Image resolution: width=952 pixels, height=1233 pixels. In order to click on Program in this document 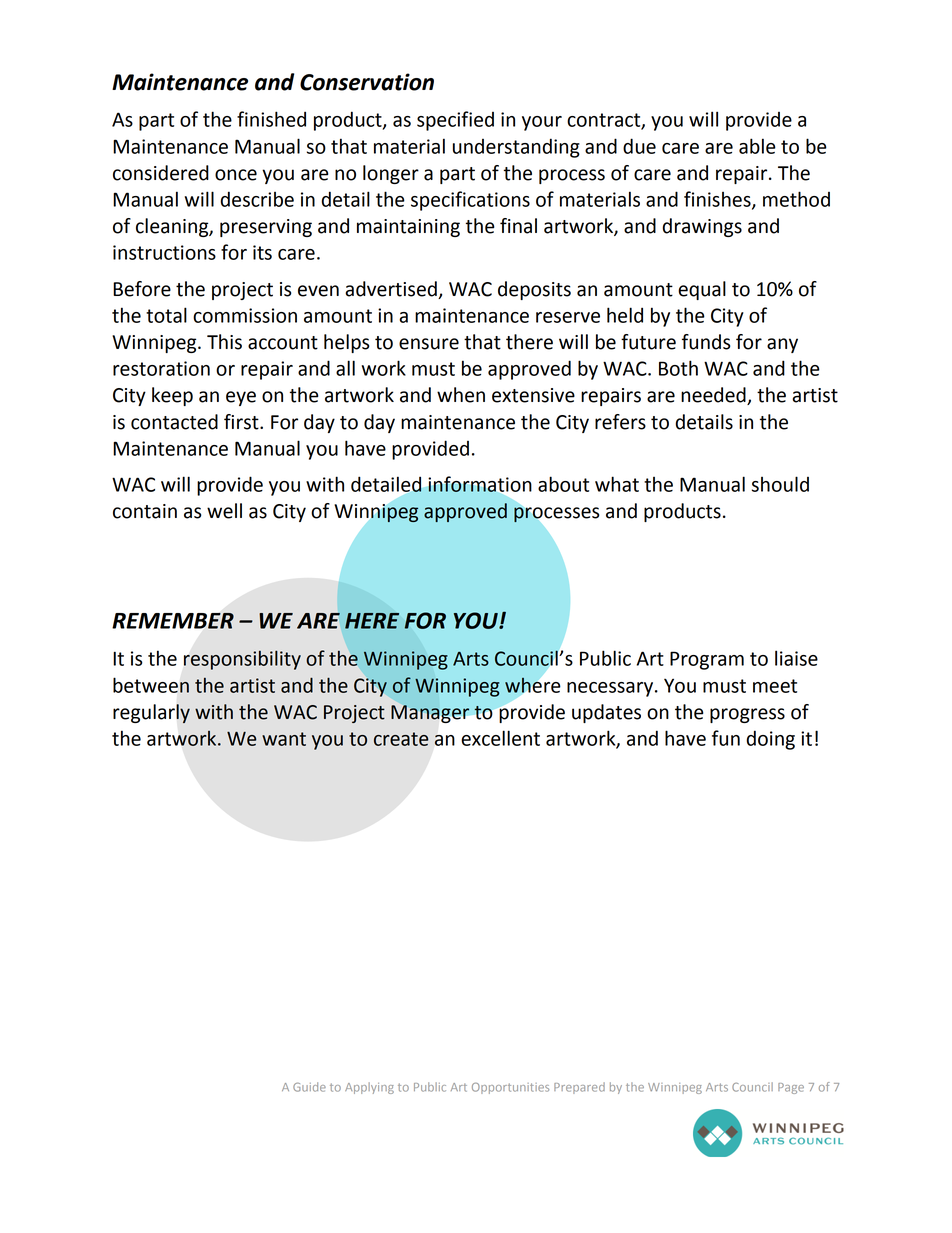, I will do `click(707, 660)`.
